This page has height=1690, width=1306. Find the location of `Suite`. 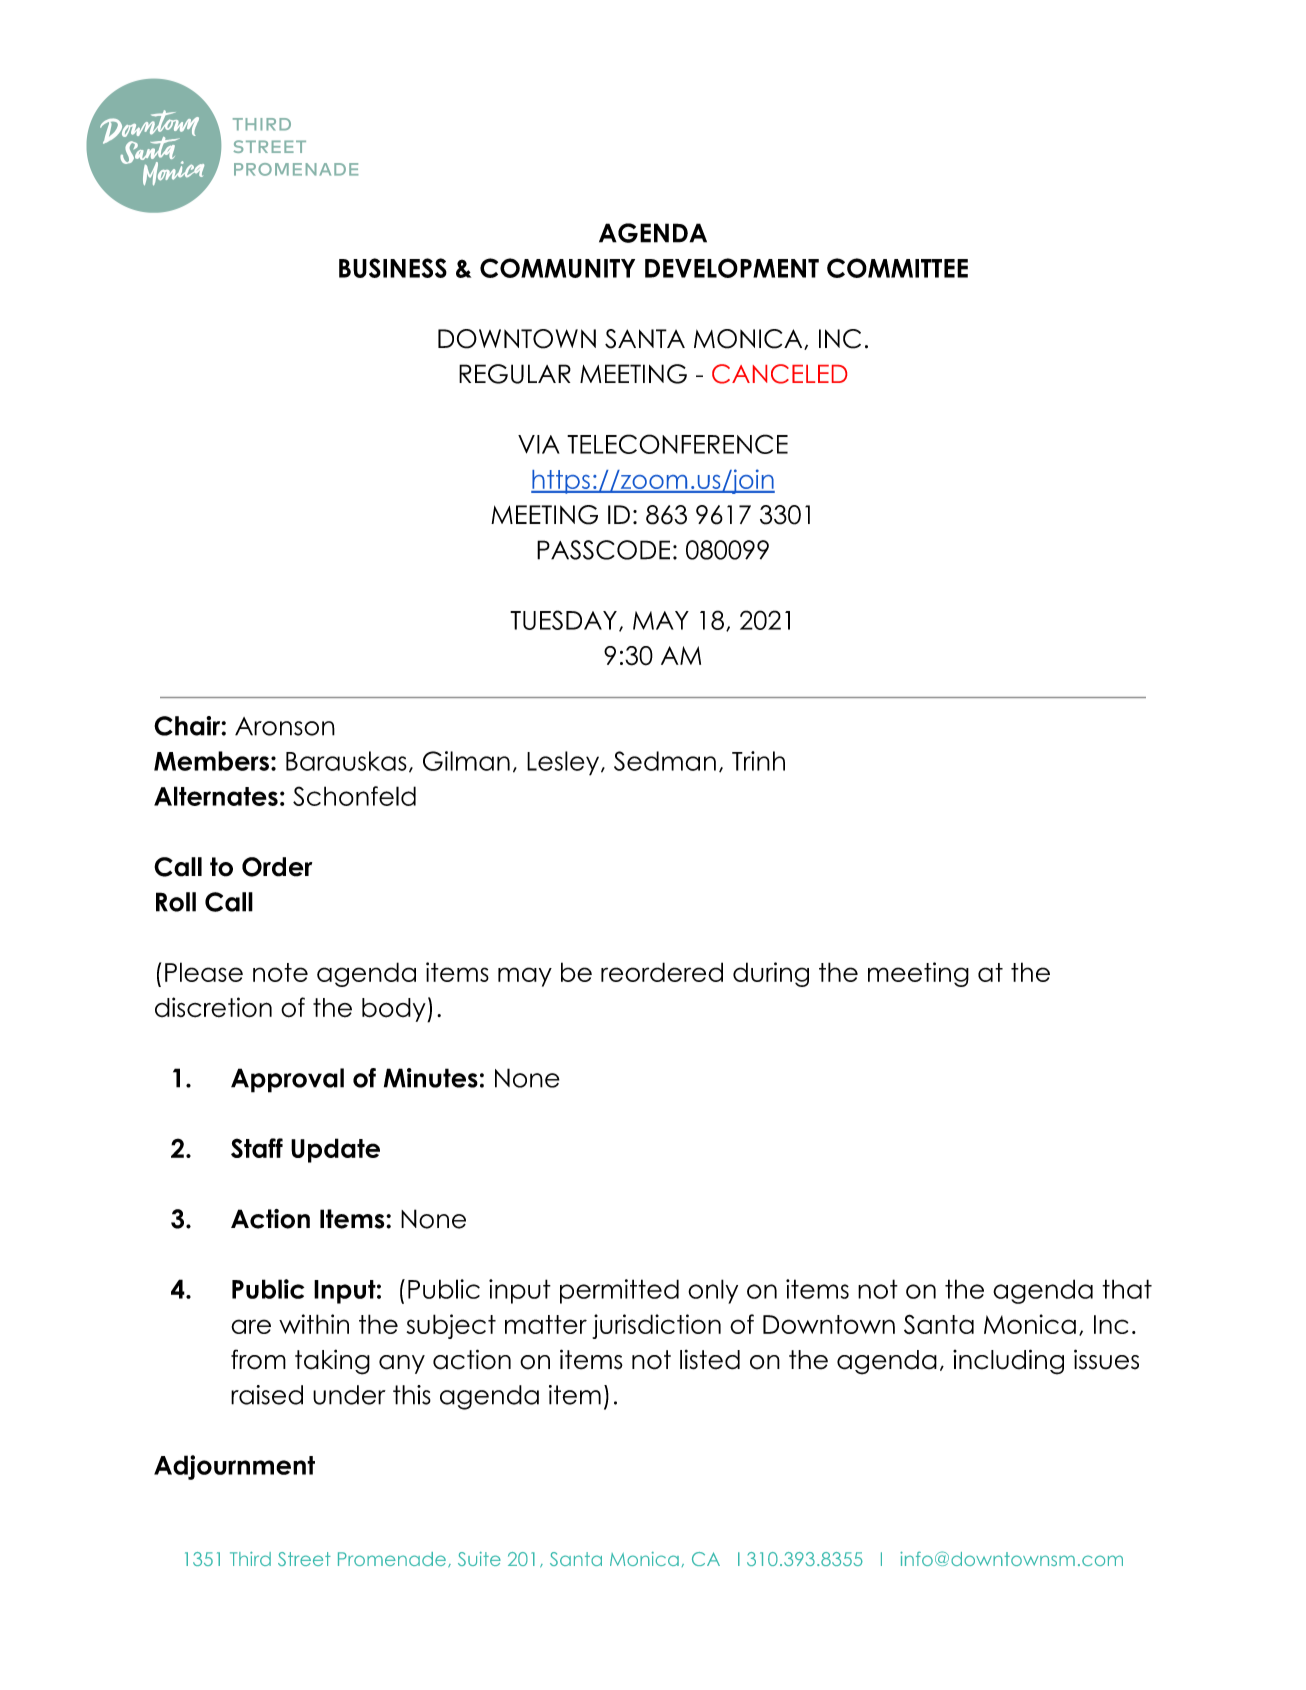

Suite is located at coordinates (479, 1559).
